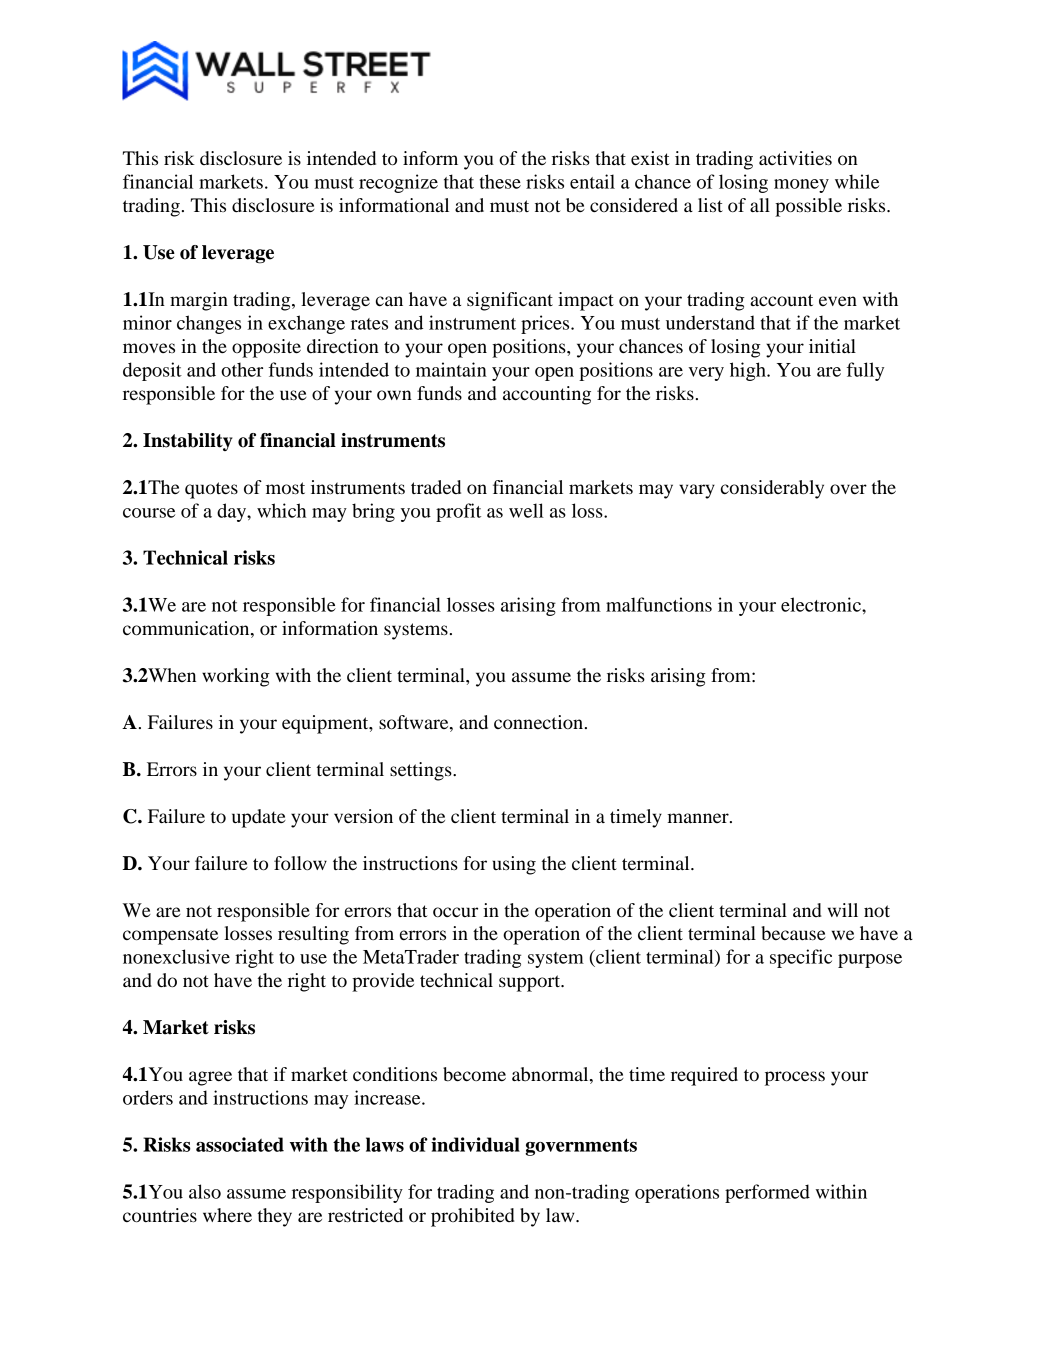  Describe the element at coordinates (500, 181) in the image. I see `these` at that location.
